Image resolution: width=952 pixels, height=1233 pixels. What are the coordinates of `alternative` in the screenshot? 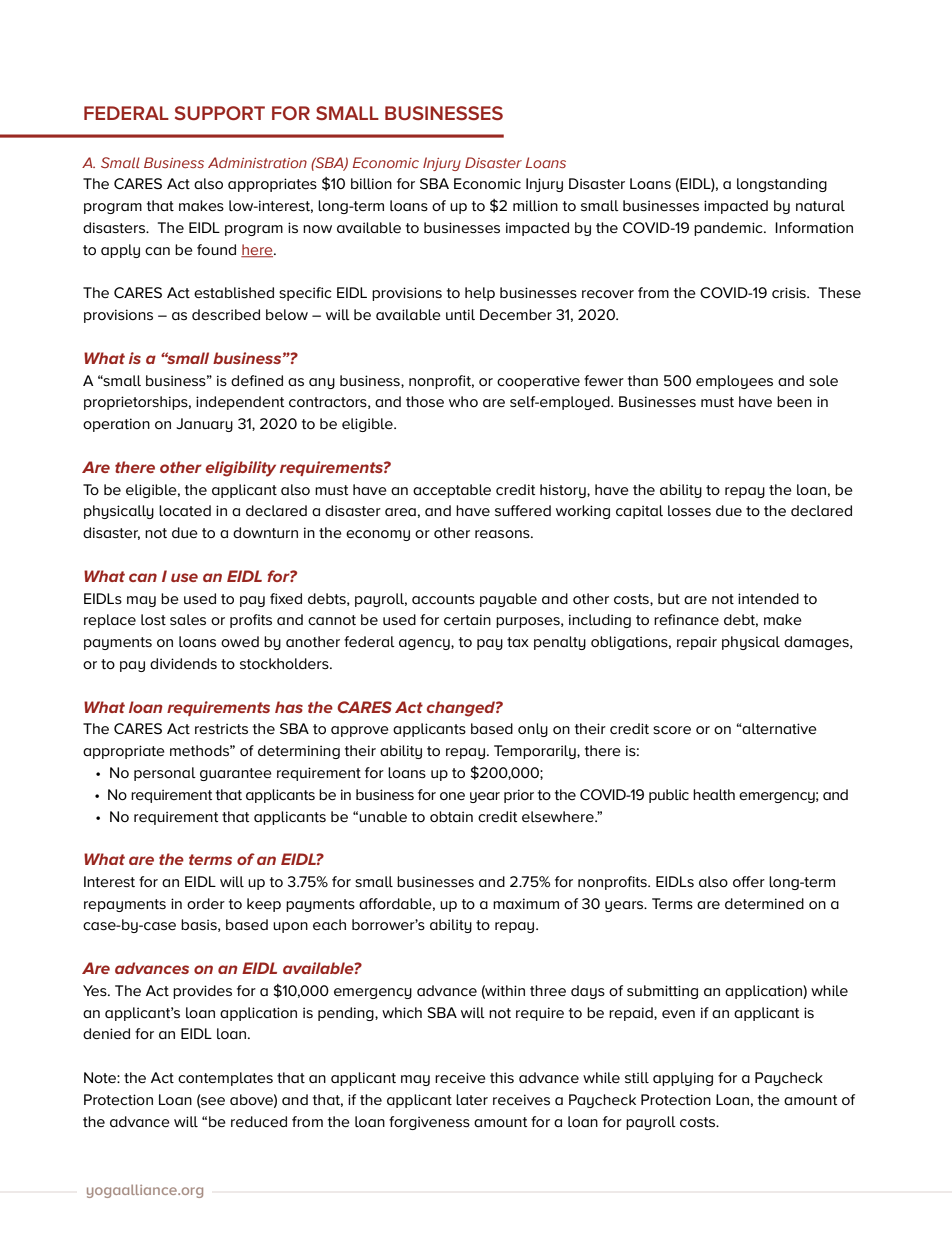 It's located at (779, 728).
